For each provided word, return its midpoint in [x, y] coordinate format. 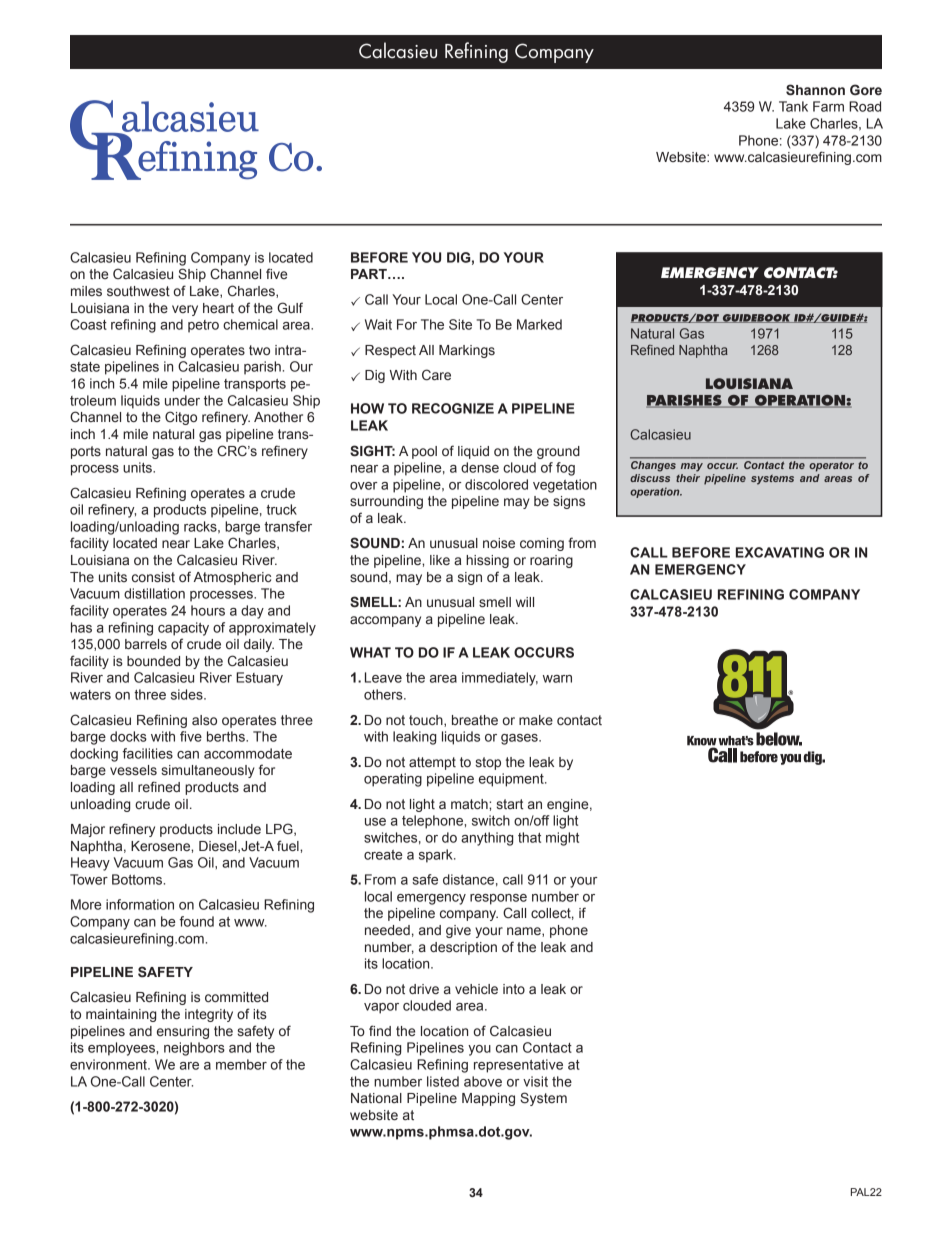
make [536, 720]
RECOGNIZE [453, 408]
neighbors [194, 1049]
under [182, 400]
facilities [148, 753]
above [483, 1081]
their [688, 478]
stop [488, 763]
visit [535, 1081]
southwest [138, 291]
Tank [793, 106]
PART [370, 274]
